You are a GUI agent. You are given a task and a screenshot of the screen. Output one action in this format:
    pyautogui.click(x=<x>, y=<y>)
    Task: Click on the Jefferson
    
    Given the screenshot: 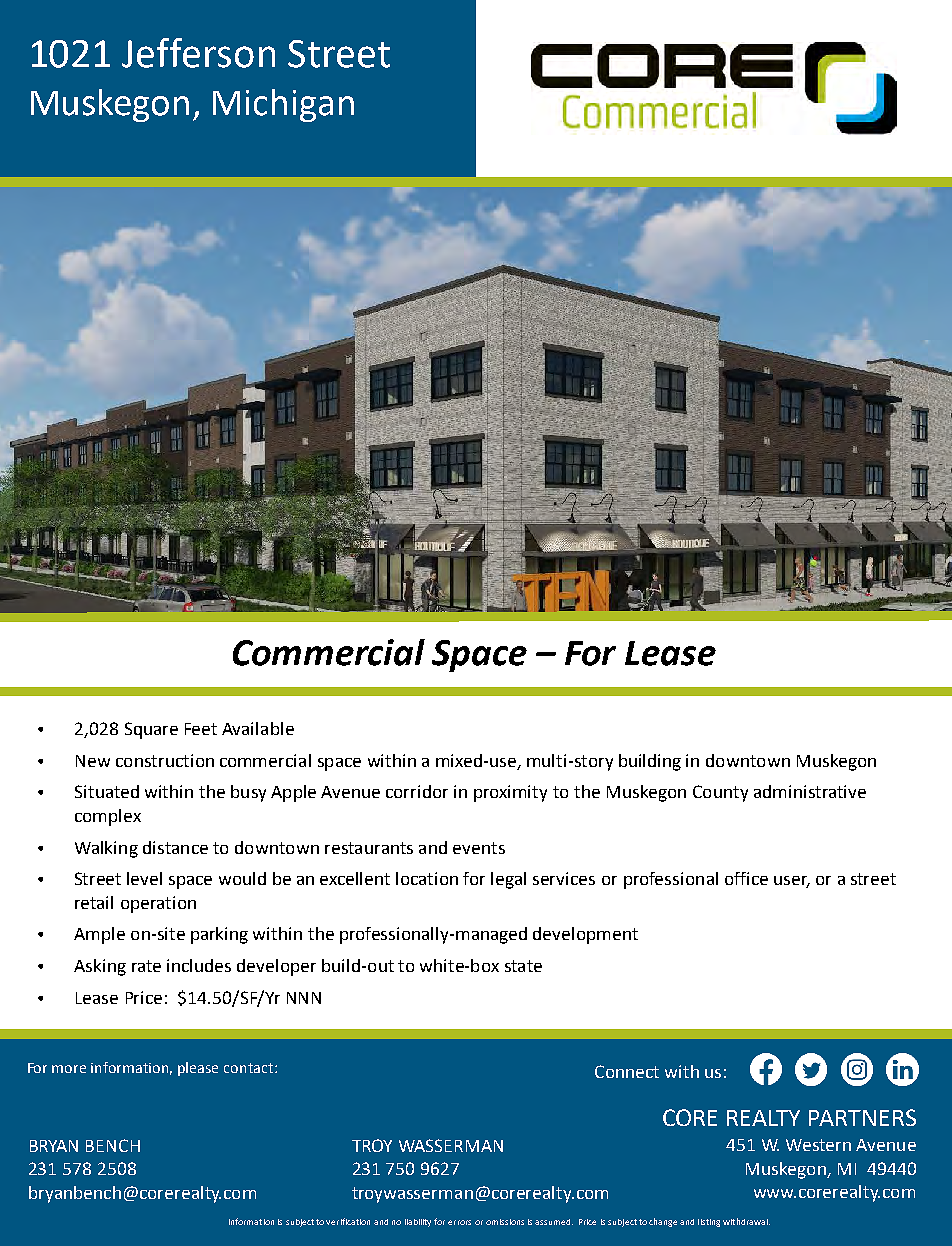 What is the action you would take?
    pyautogui.click(x=198, y=53)
